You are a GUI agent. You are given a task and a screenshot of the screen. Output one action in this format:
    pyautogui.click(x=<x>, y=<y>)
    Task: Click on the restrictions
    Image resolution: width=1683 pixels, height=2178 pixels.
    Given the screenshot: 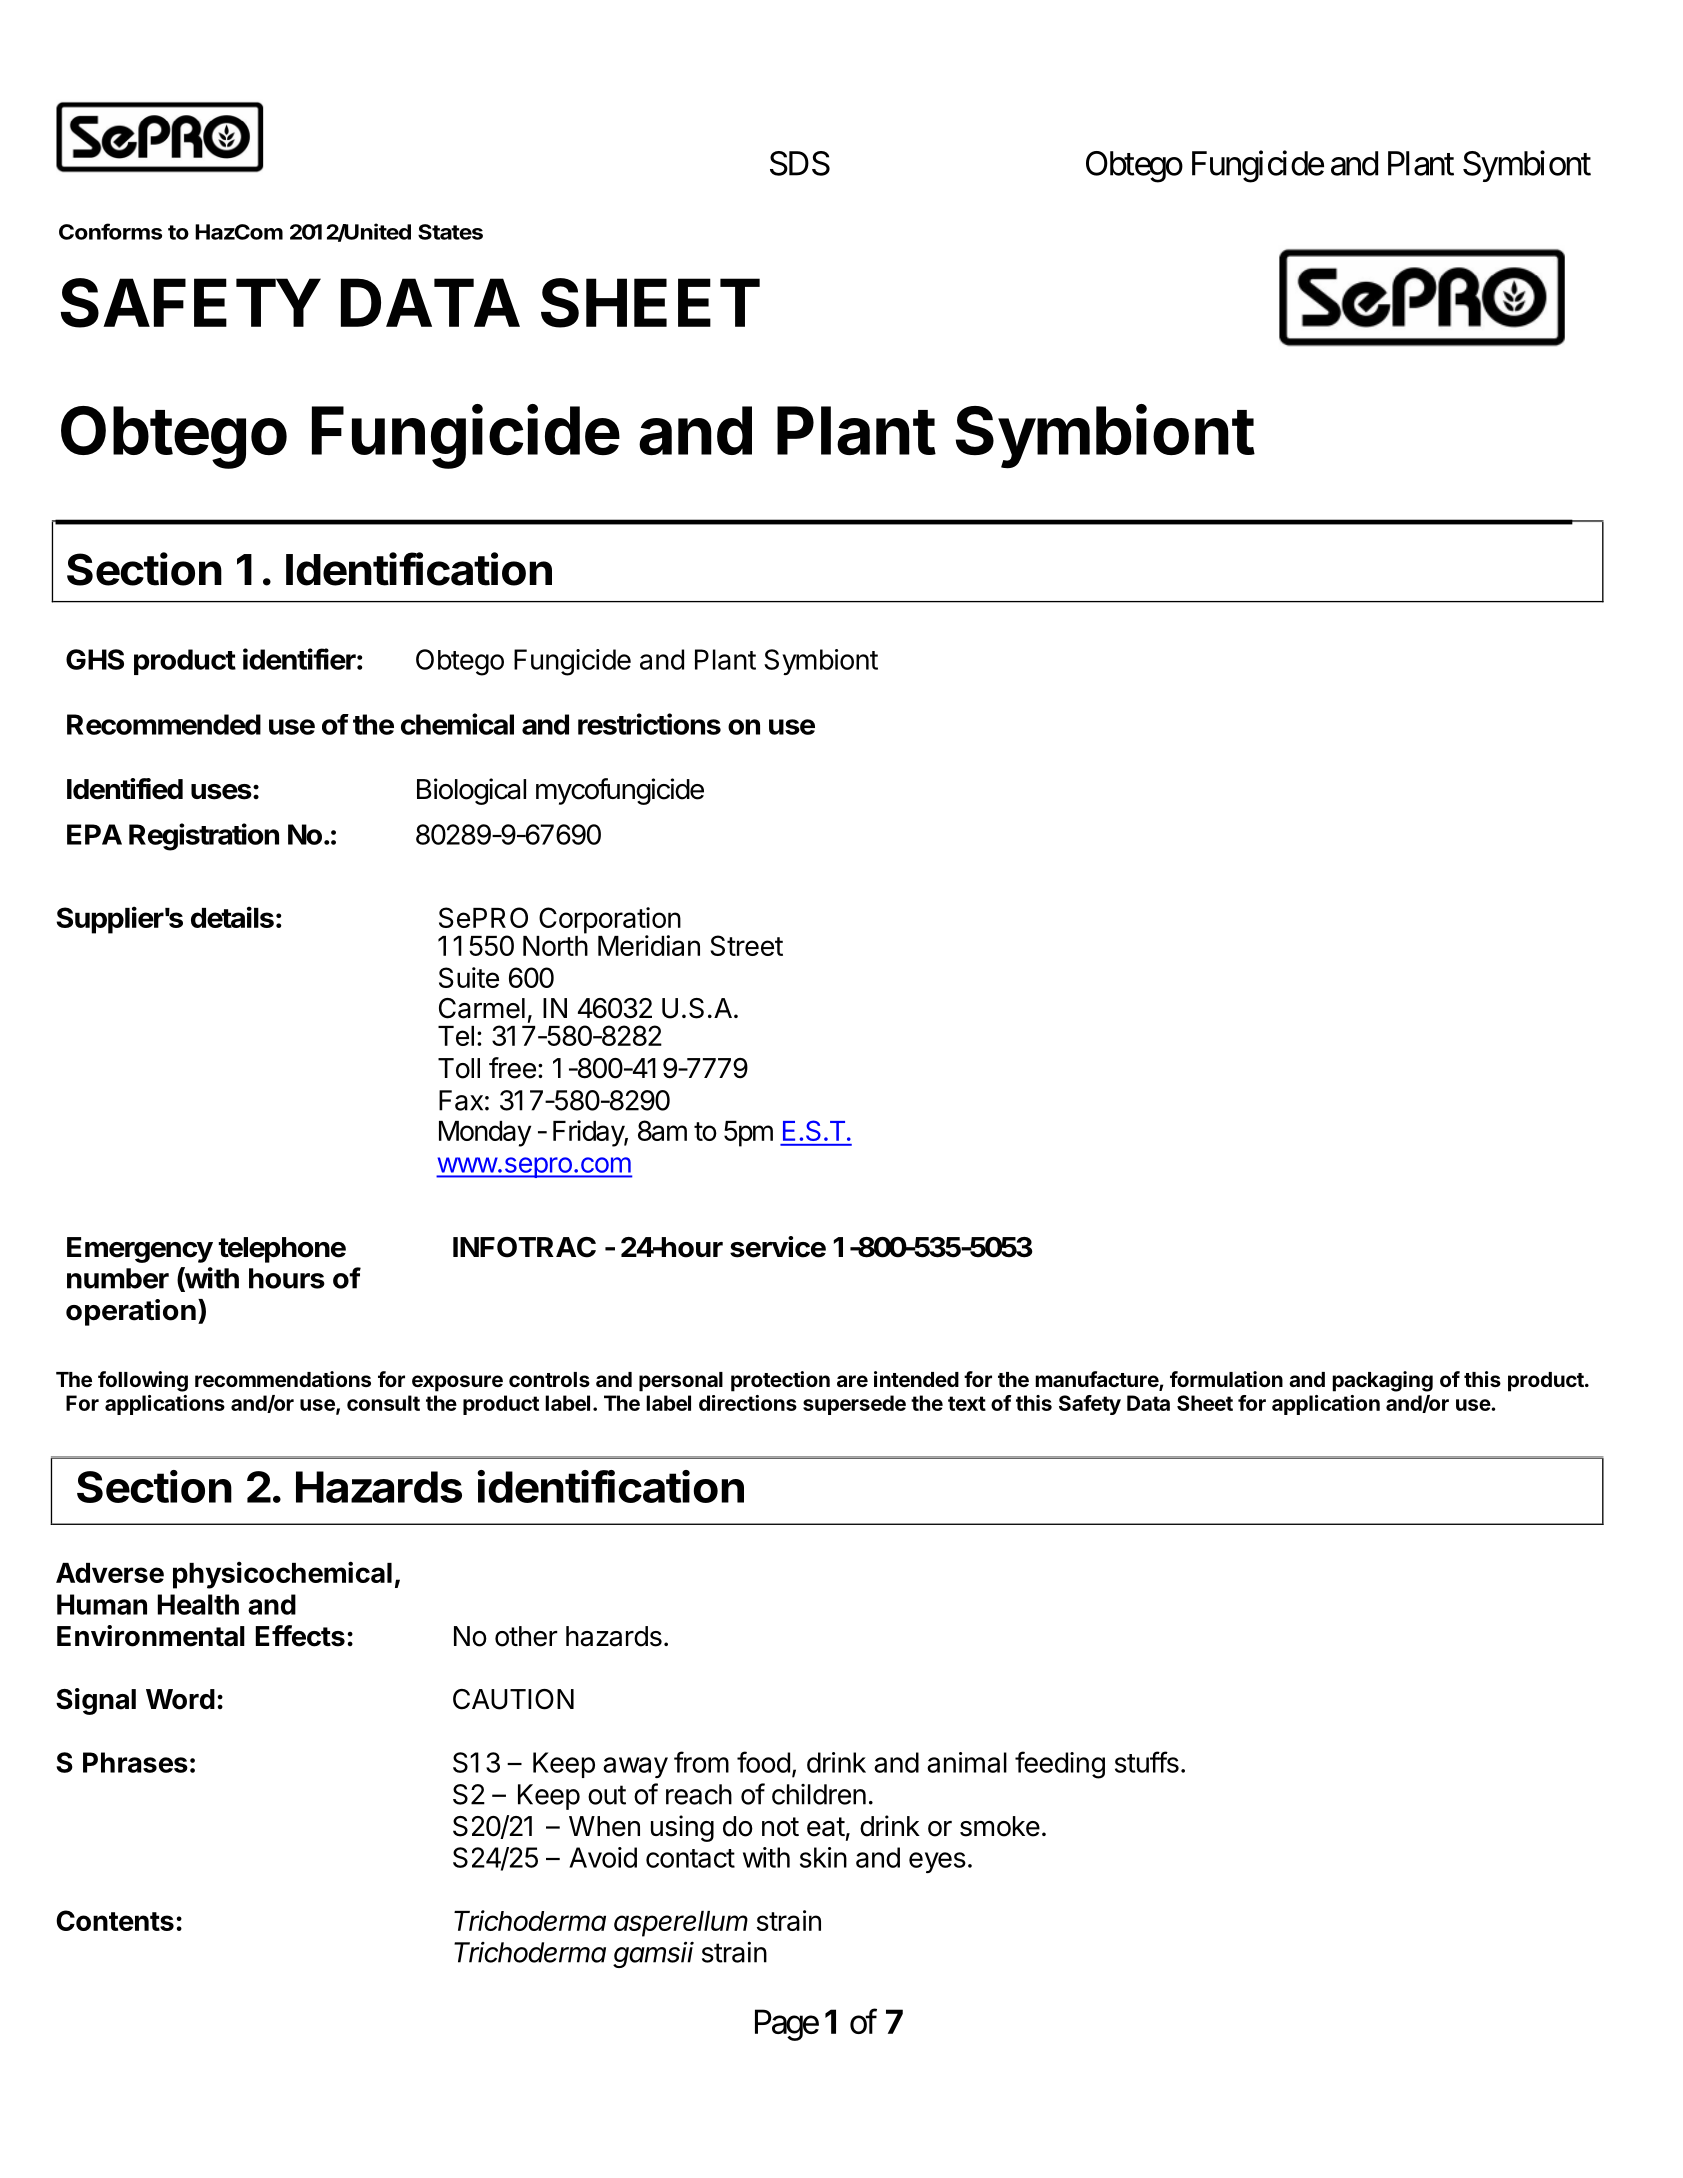 What is the action you would take?
    pyautogui.click(x=649, y=724)
